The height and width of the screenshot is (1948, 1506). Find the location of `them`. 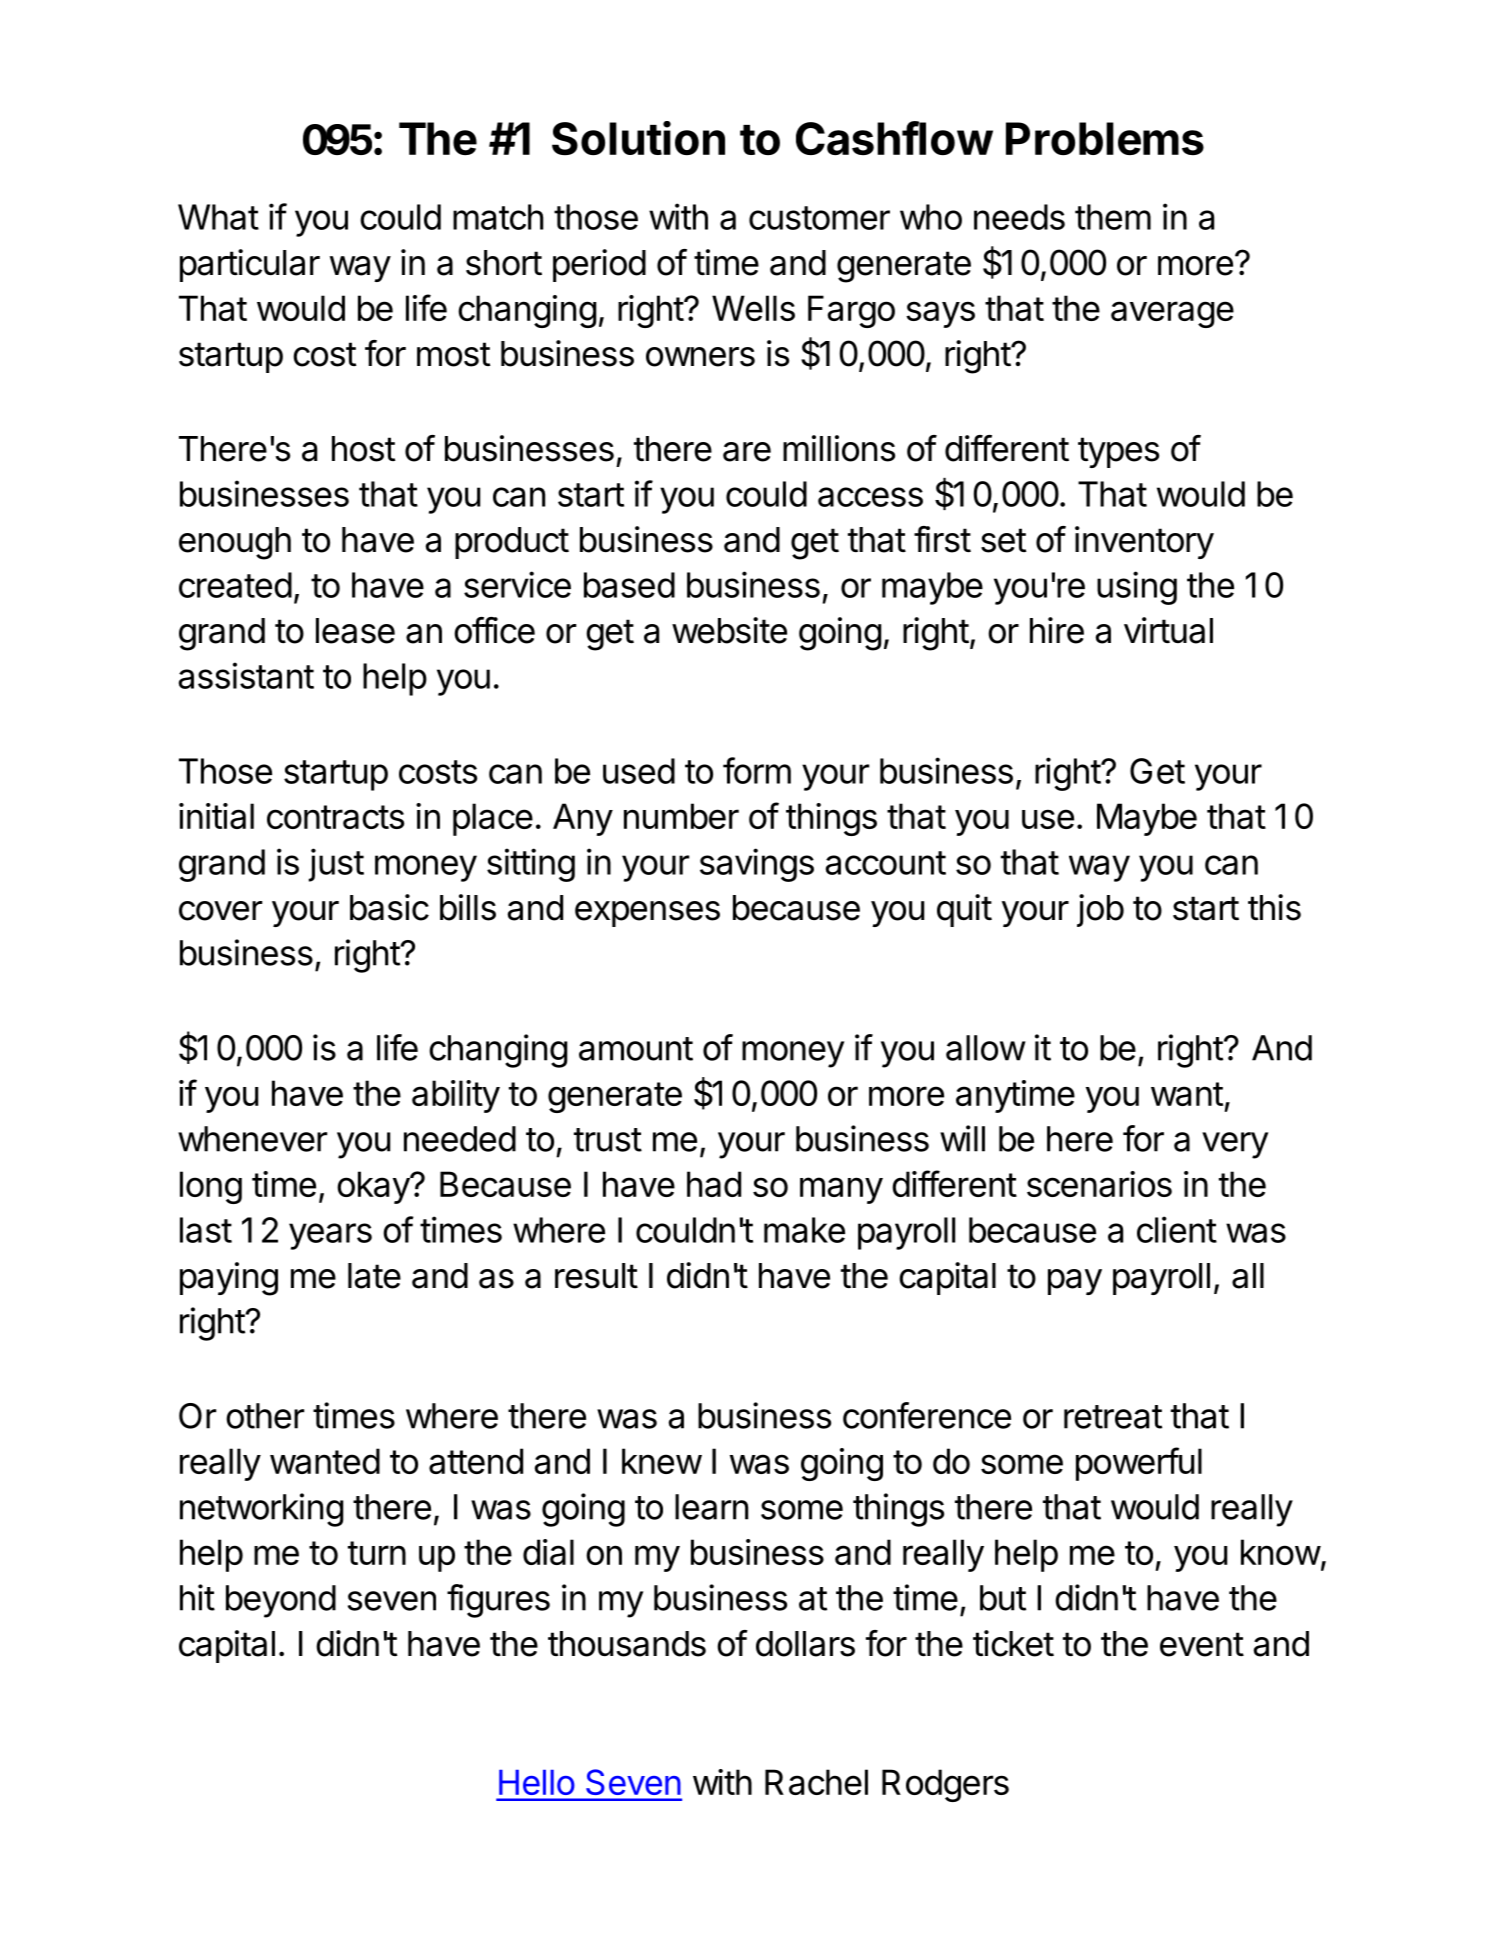

them is located at coordinates (1113, 217).
